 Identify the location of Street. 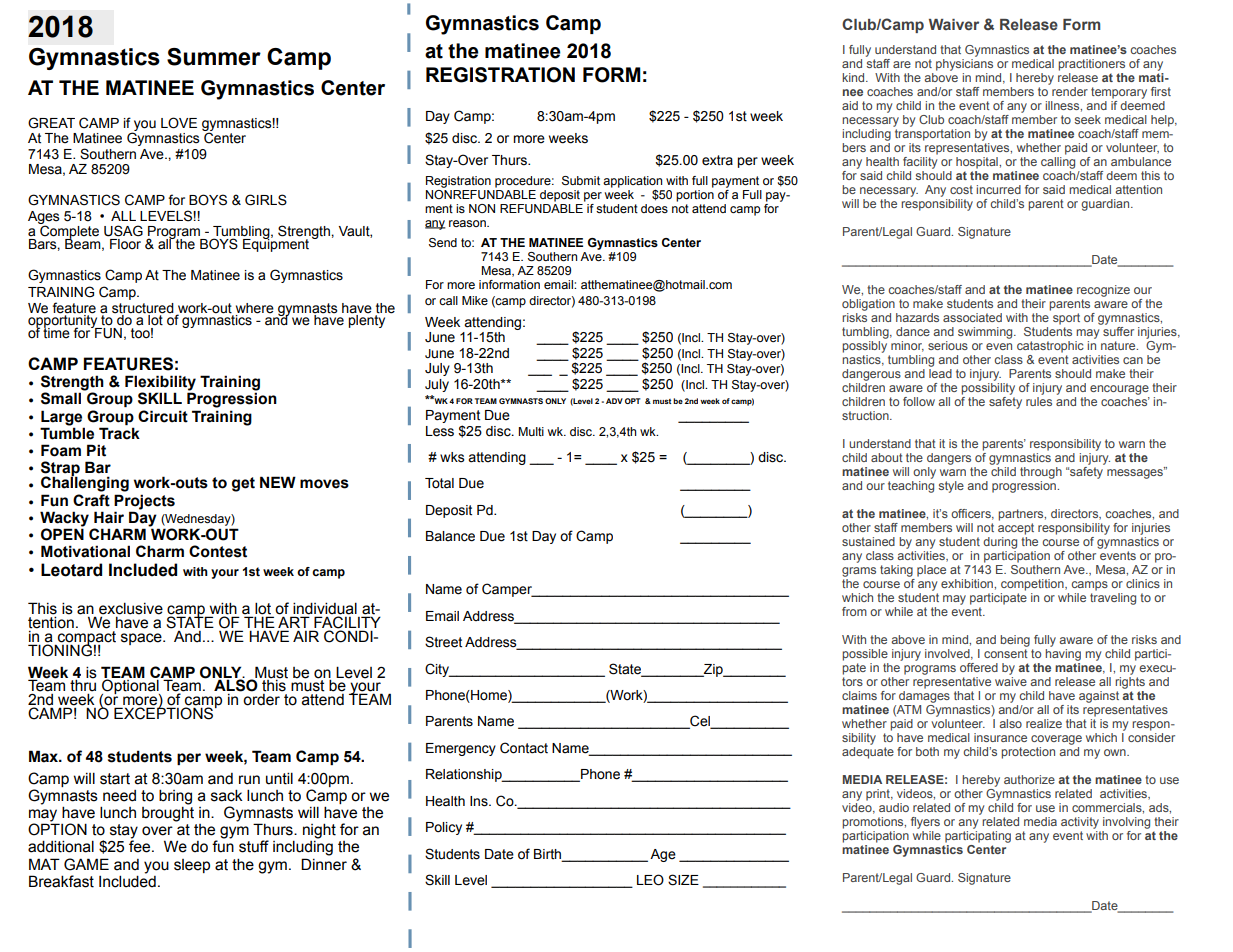
(443, 642).
